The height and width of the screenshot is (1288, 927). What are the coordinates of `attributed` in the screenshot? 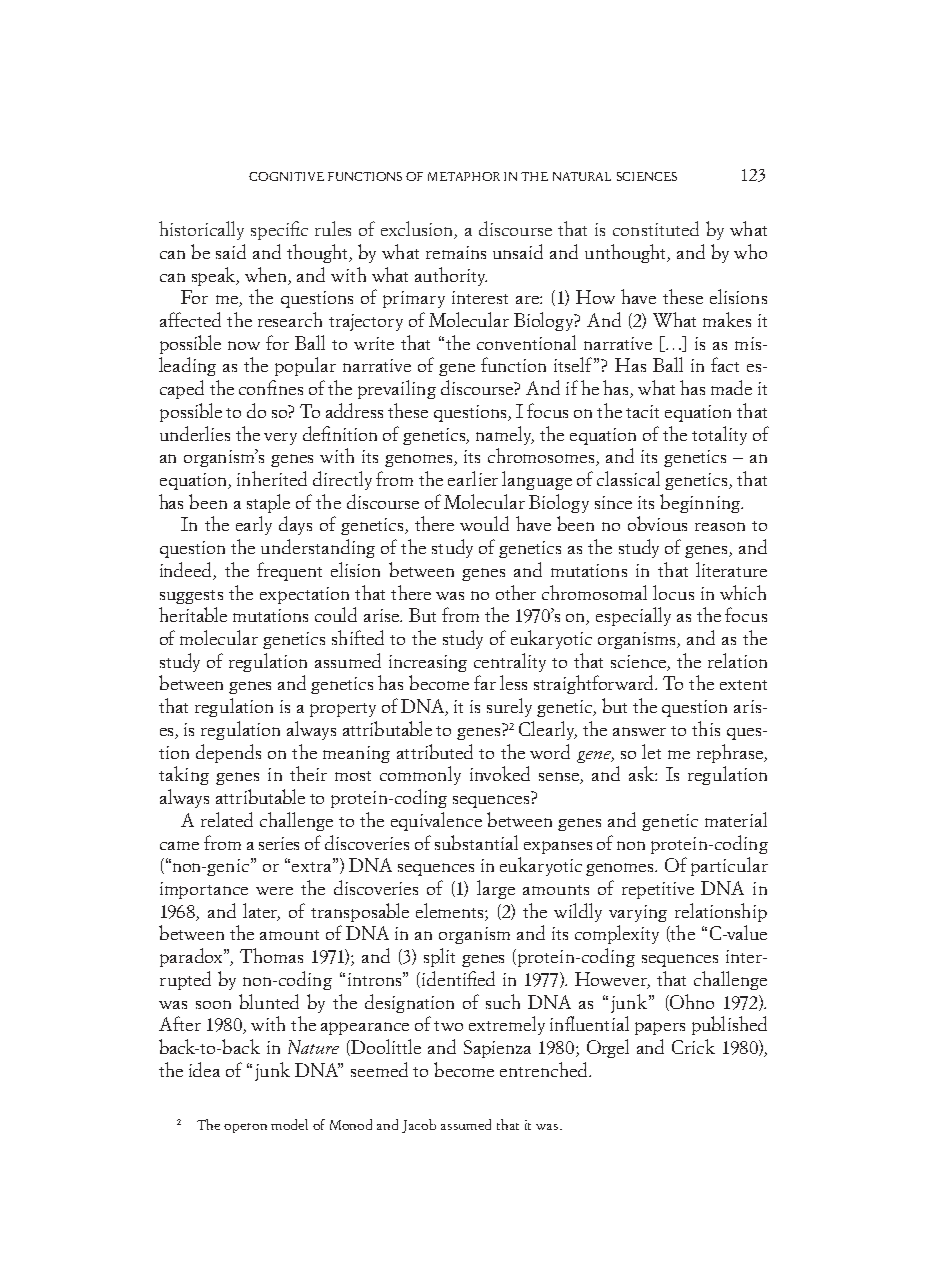 It's located at (435, 751).
